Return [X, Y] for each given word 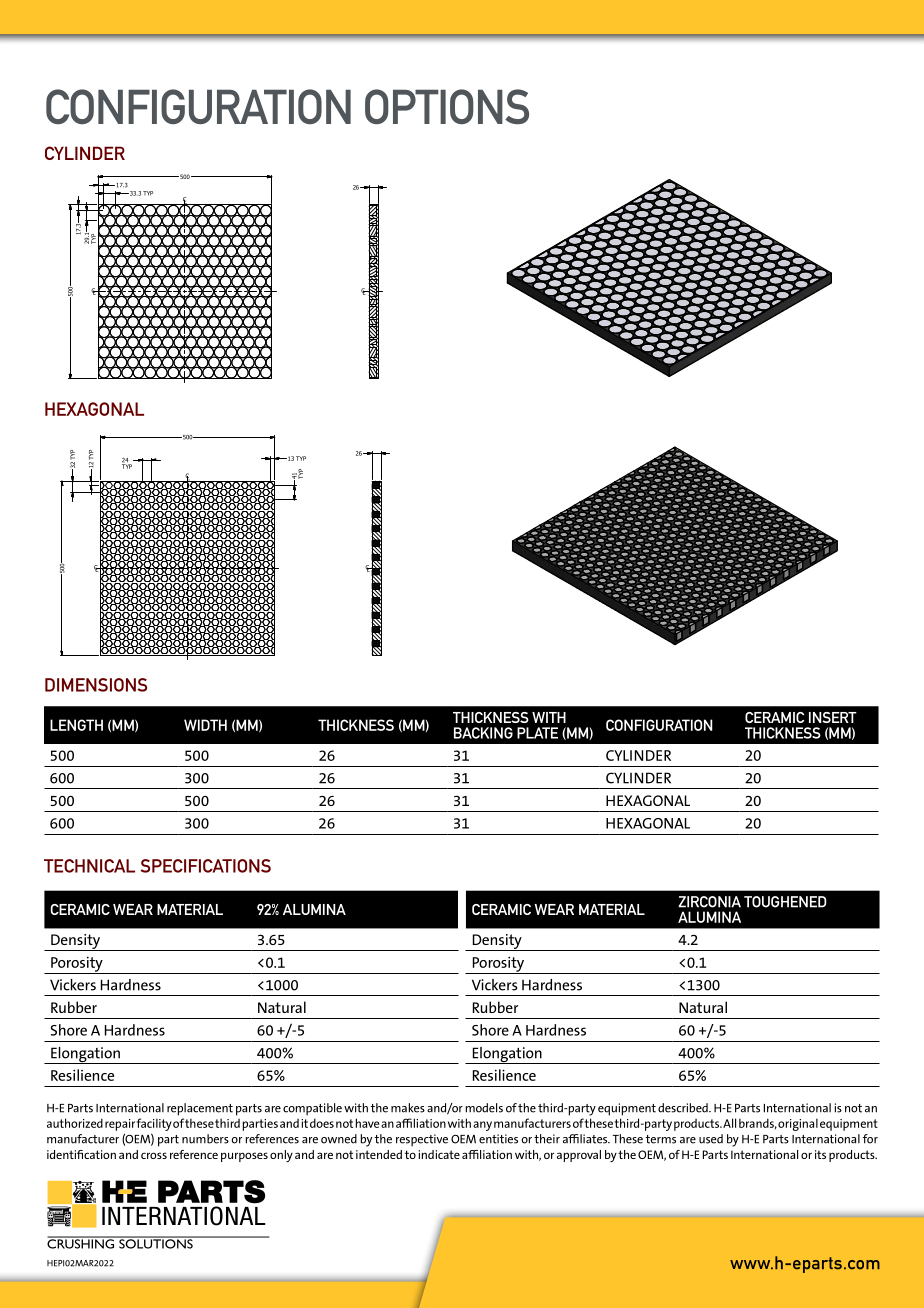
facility [154, 1124]
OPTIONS [447, 106]
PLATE [537, 733]
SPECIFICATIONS [205, 866]
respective [422, 1140]
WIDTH [205, 725]
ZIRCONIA [709, 902]
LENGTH [76, 725]
